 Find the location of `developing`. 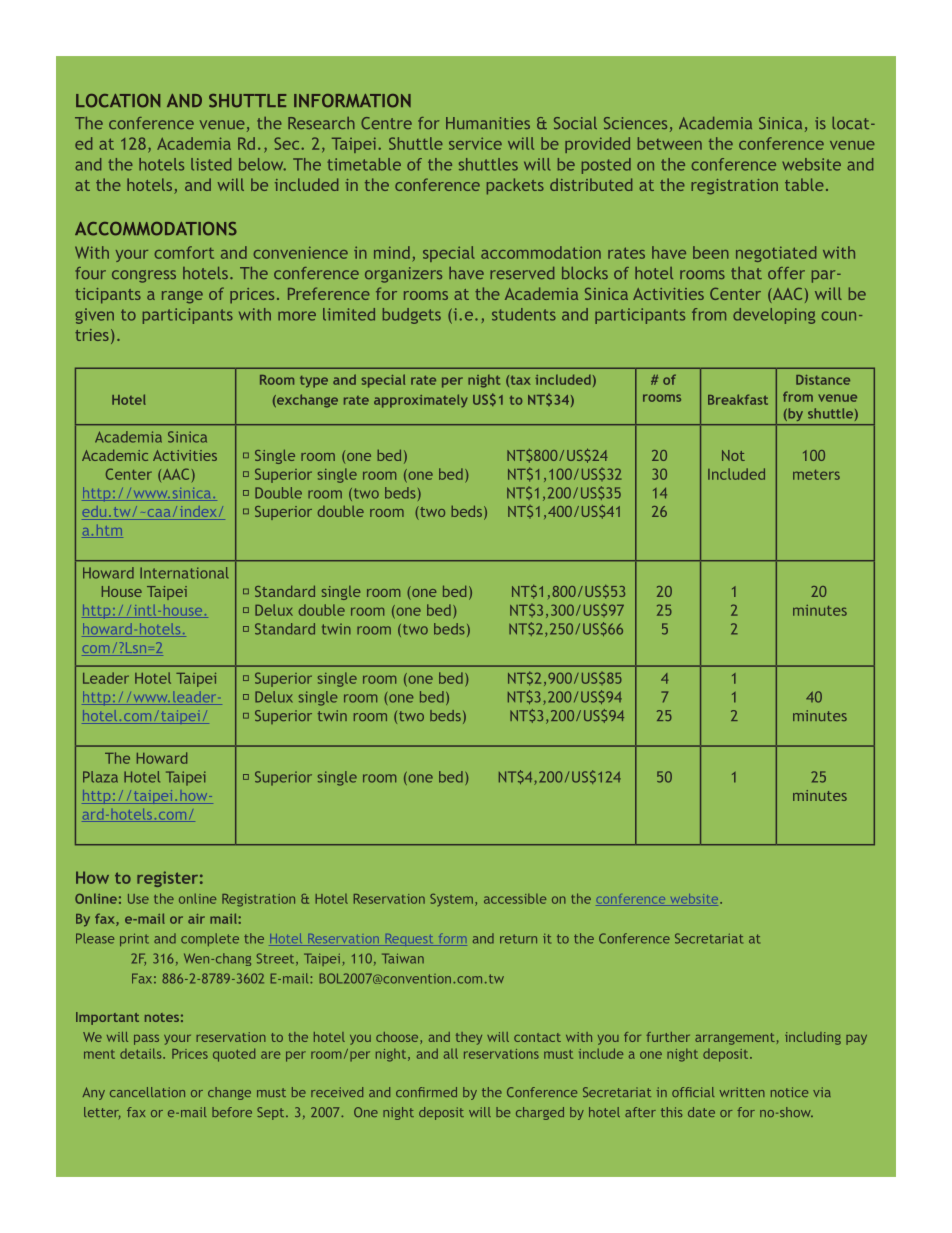

developing is located at coordinates (774, 316).
